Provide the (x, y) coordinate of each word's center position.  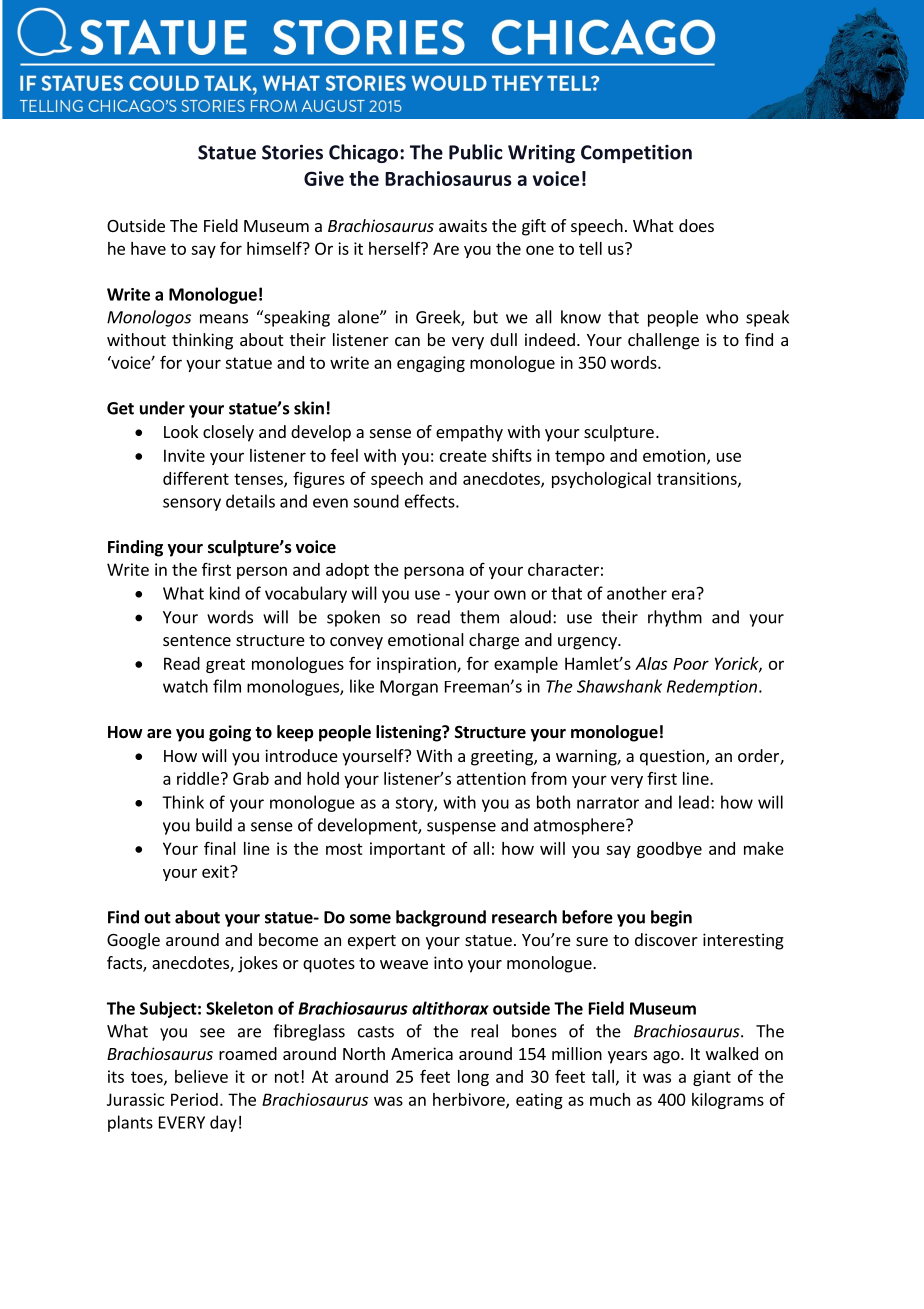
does (696, 225)
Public (476, 152)
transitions (698, 479)
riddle (198, 778)
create (463, 456)
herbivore (470, 1100)
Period (194, 1099)
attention (491, 778)
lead (694, 802)
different (196, 478)
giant (712, 1078)
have (148, 248)
